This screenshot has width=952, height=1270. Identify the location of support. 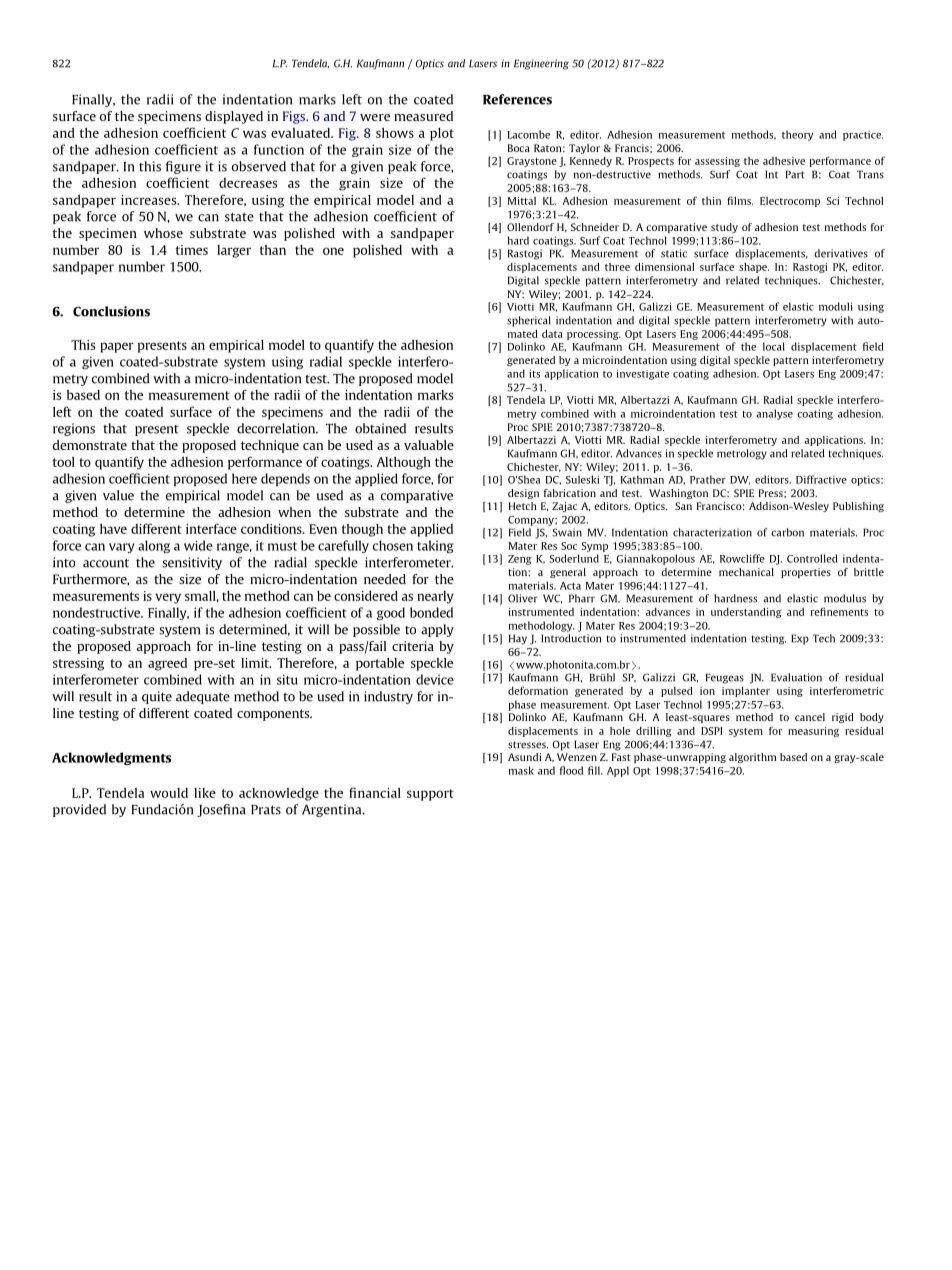
(430, 795).
